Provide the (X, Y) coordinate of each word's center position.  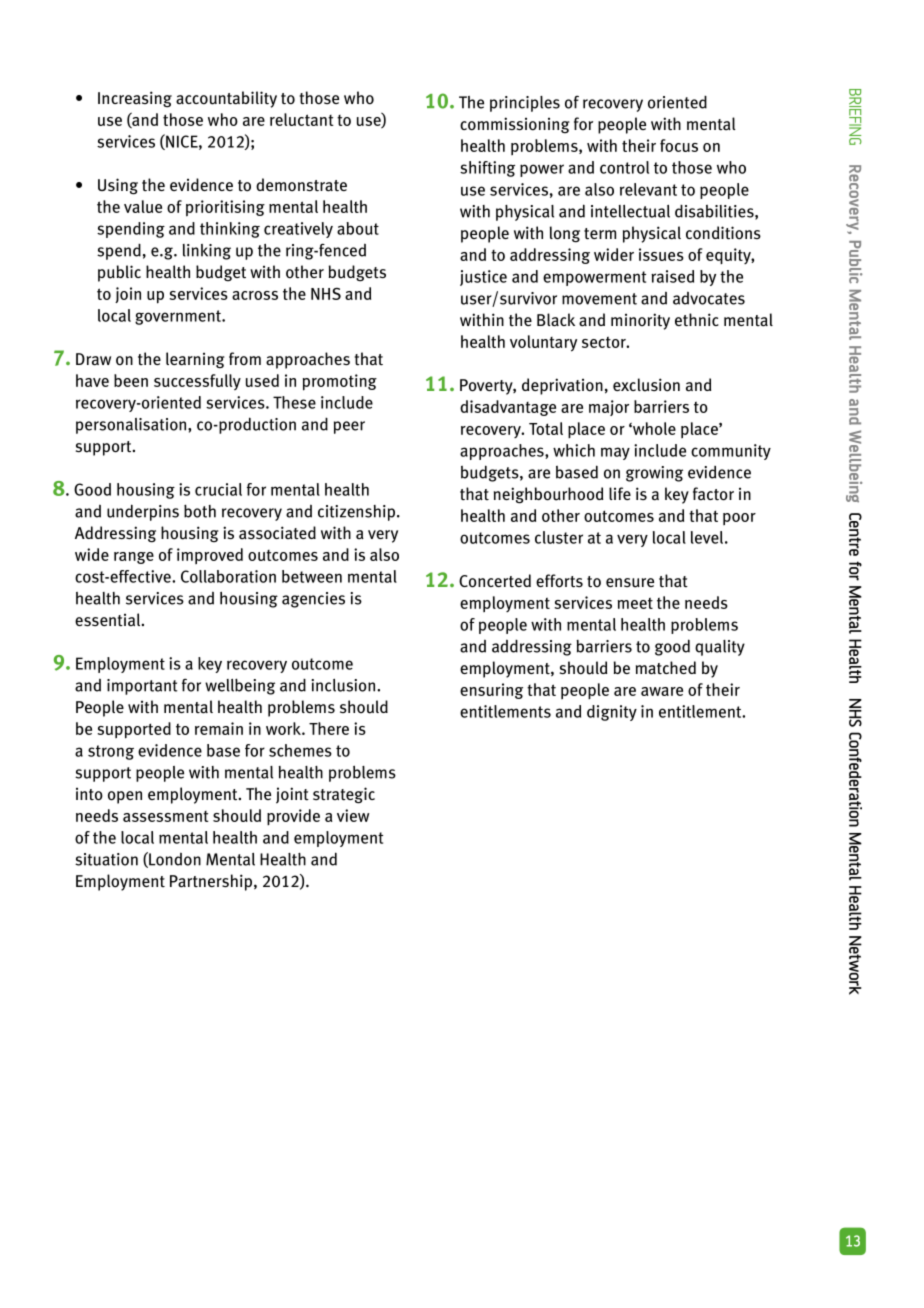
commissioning (515, 125)
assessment (166, 816)
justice (483, 278)
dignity (612, 713)
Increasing (135, 99)
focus (679, 145)
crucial (218, 489)
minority (640, 321)
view (353, 815)
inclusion (343, 685)
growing (654, 474)
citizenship (358, 513)
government (179, 317)
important (142, 687)
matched (666, 668)
